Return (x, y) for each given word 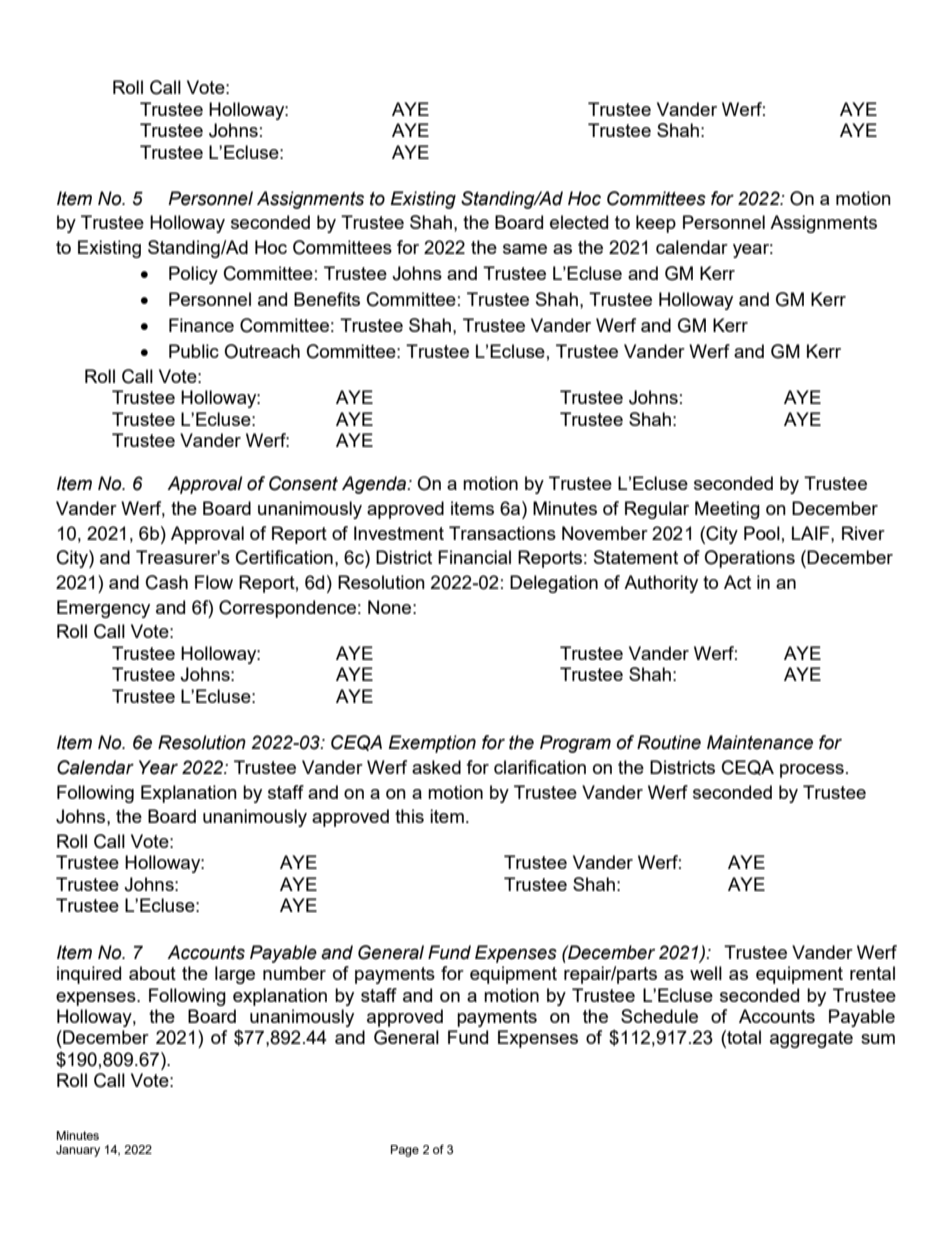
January (78, 1151)
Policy (193, 275)
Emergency (103, 609)
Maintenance (760, 742)
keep (656, 224)
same (525, 249)
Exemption (432, 744)
